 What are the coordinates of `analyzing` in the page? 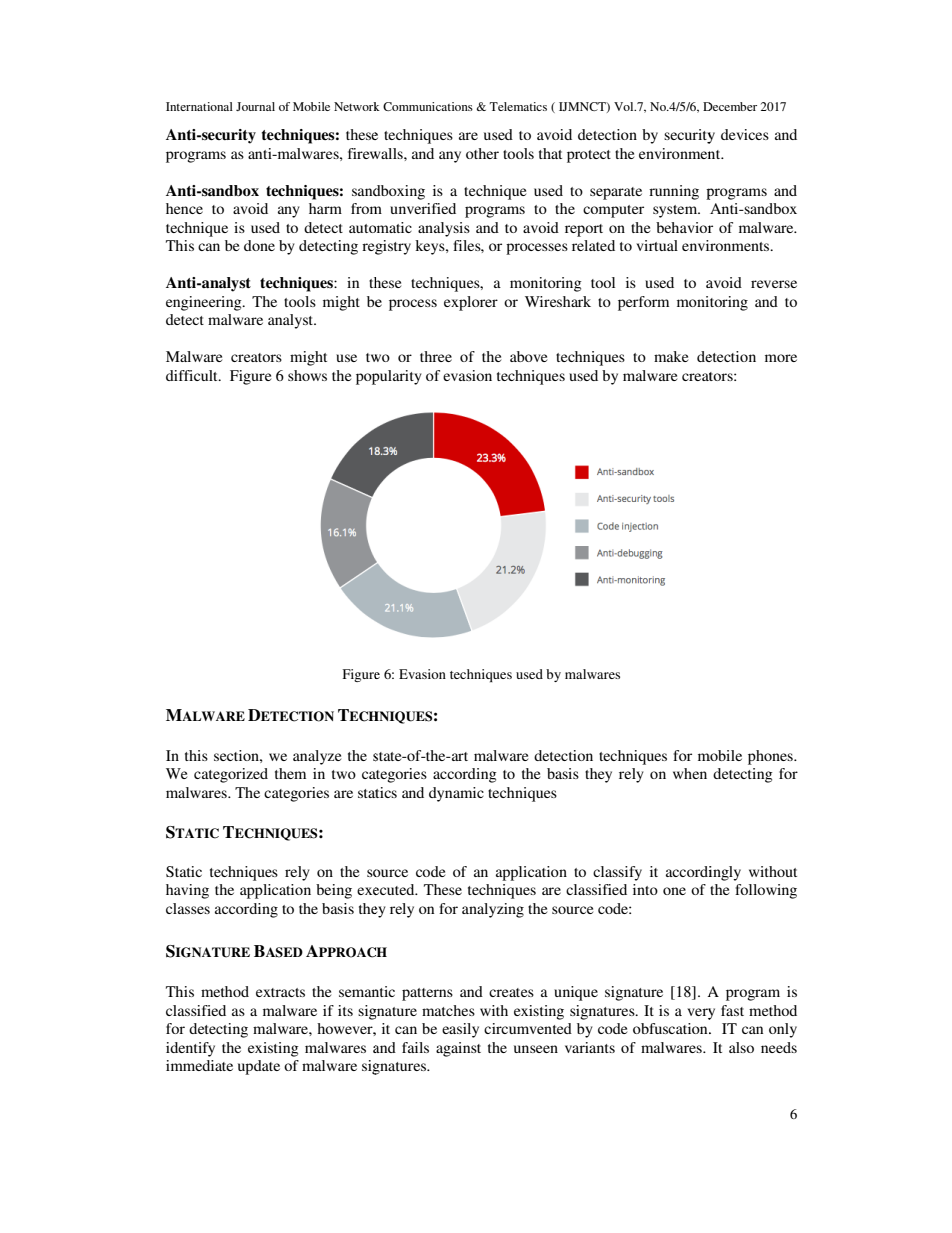 It's located at (493, 910).
